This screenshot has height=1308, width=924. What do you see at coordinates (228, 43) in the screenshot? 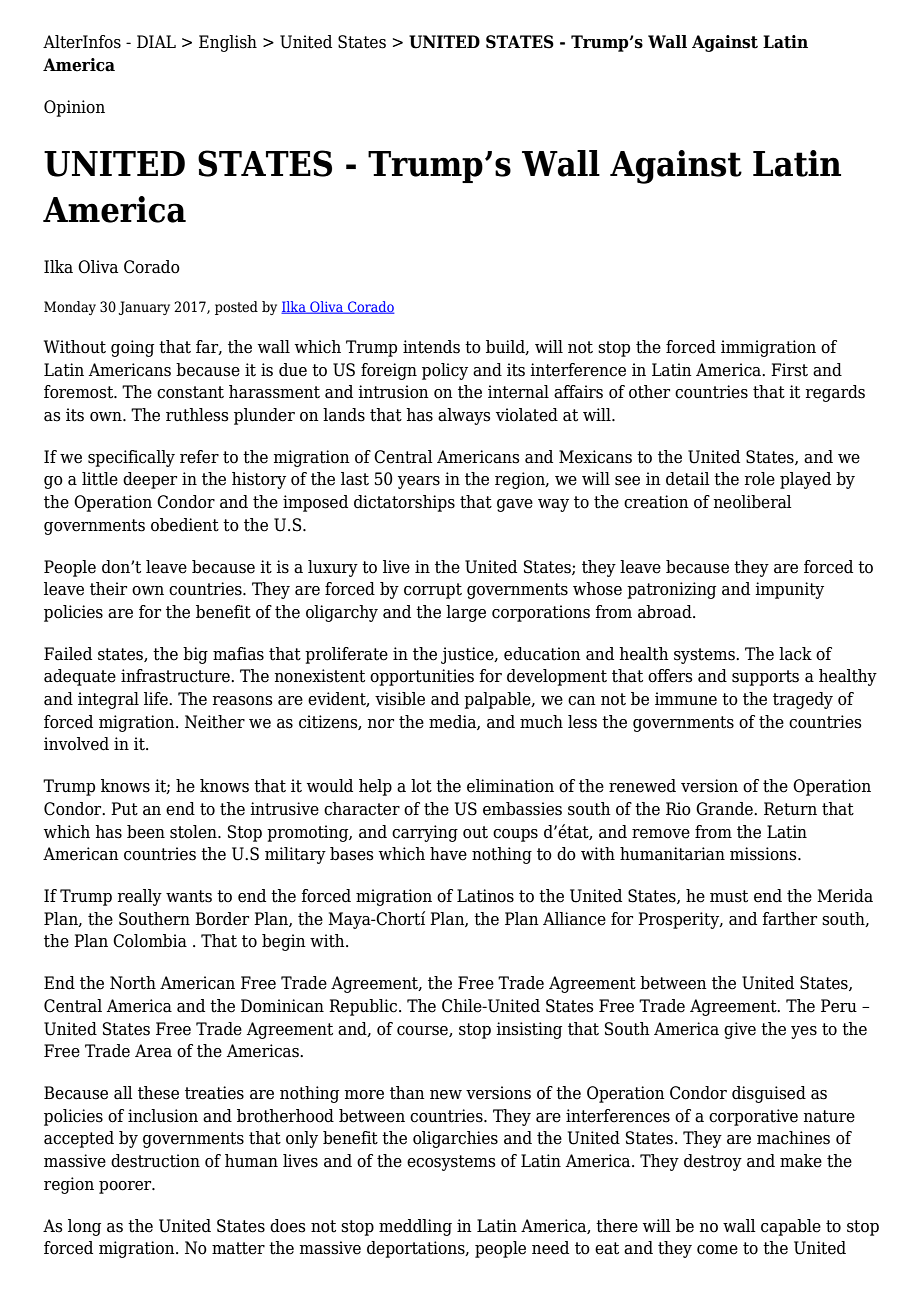
I see `English` at bounding box center [228, 43].
